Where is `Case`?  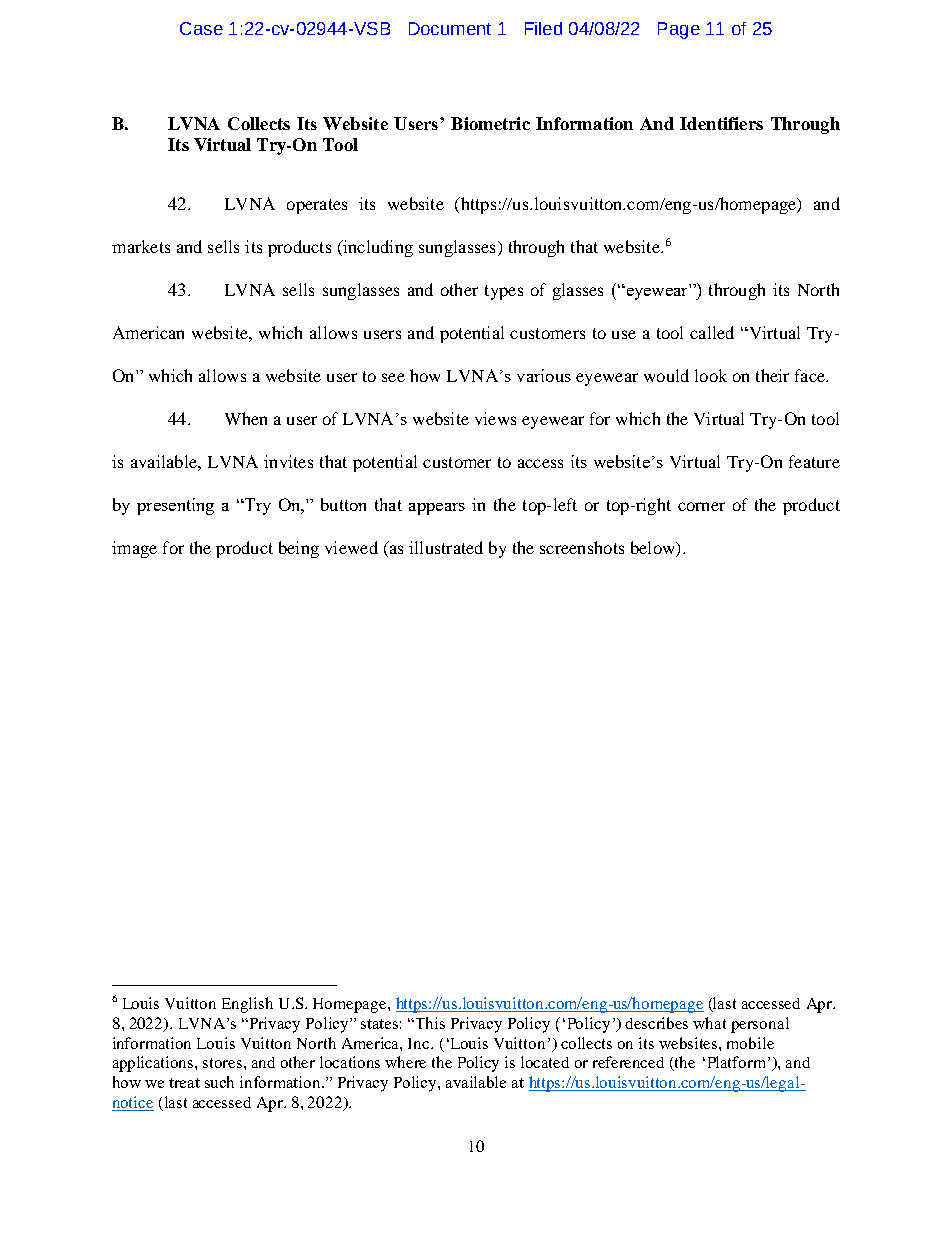
Case is located at coordinates (201, 28).
